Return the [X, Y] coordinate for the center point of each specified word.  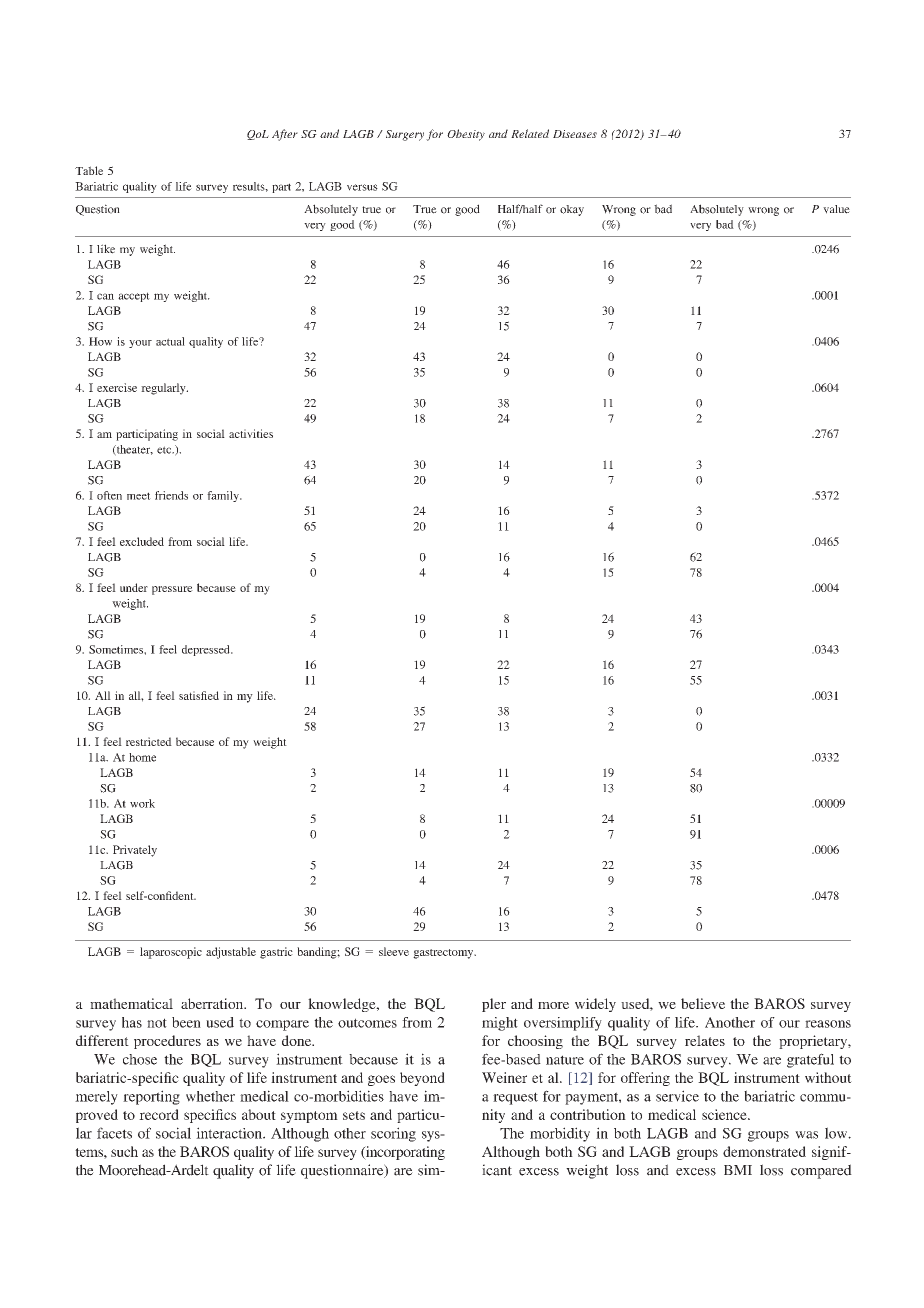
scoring [393, 1134]
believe [703, 1003]
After [285, 135]
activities [251, 433]
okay [572, 210]
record [159, 1114]
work [142, 803]
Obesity [466, 135]
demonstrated [764, 1151]
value [836, 209]
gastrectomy [444, 954]
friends [171, 495]
